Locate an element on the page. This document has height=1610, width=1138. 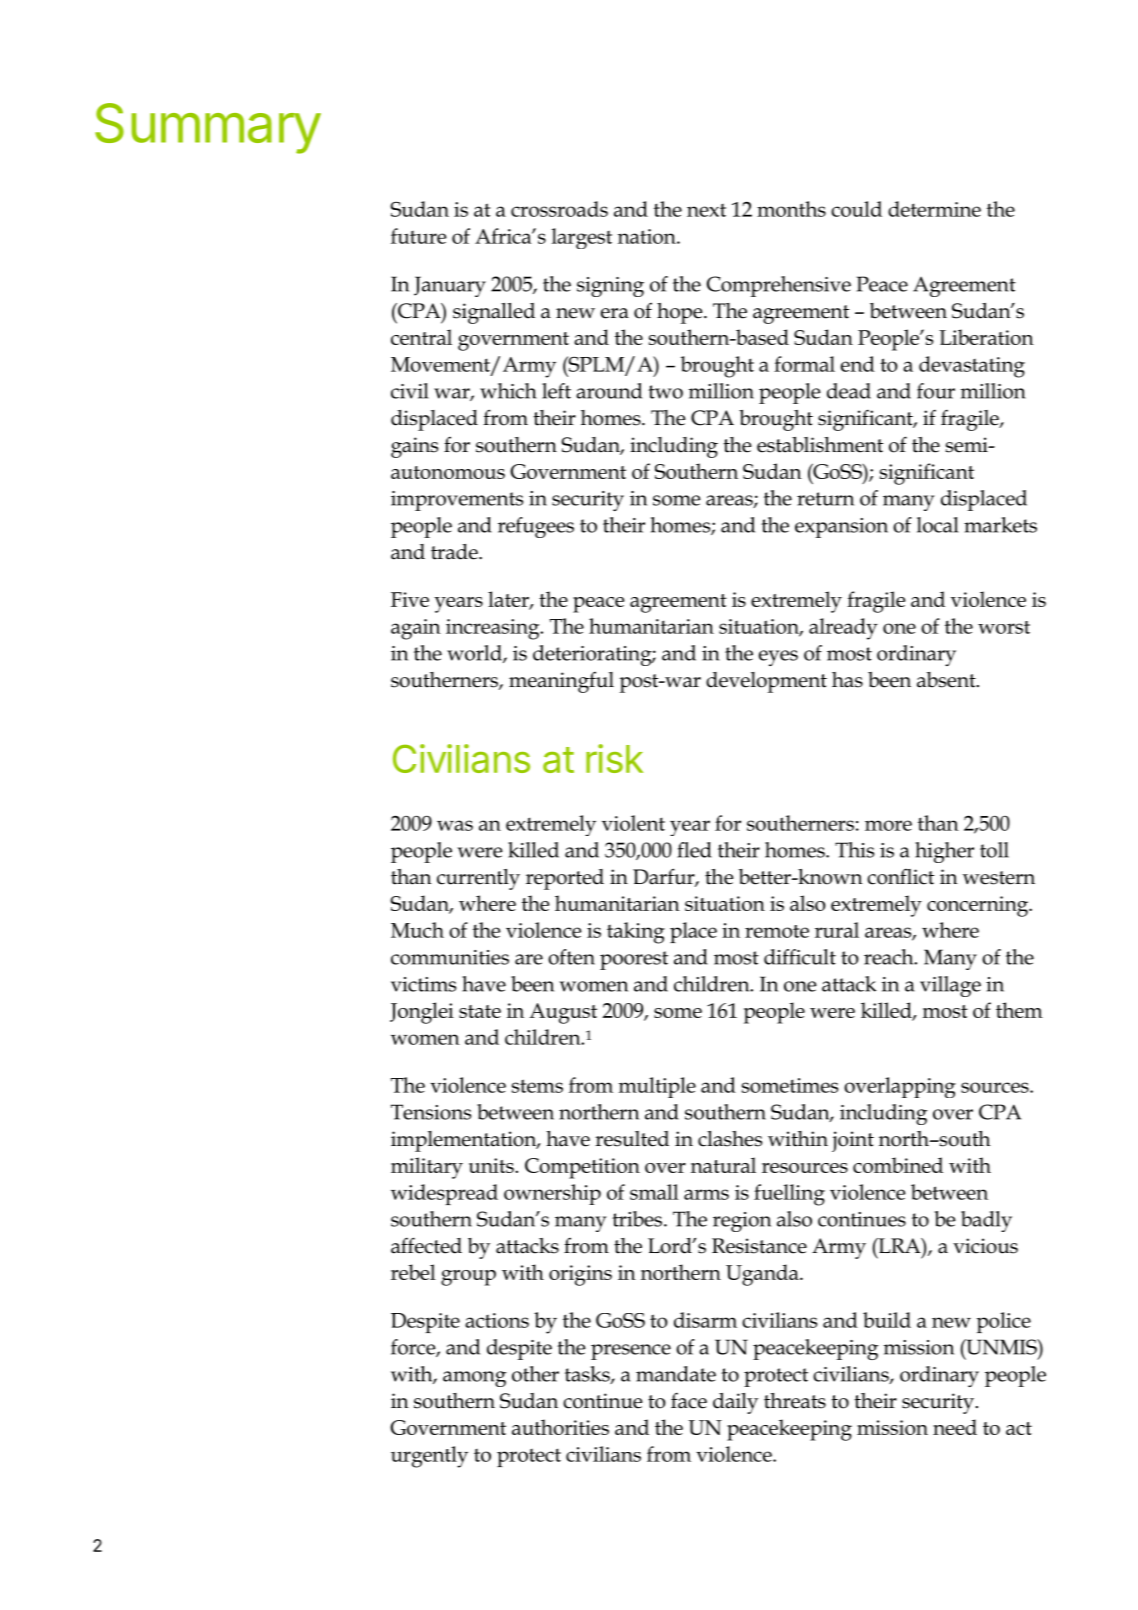
taking is located at coordinates (636, 933).
